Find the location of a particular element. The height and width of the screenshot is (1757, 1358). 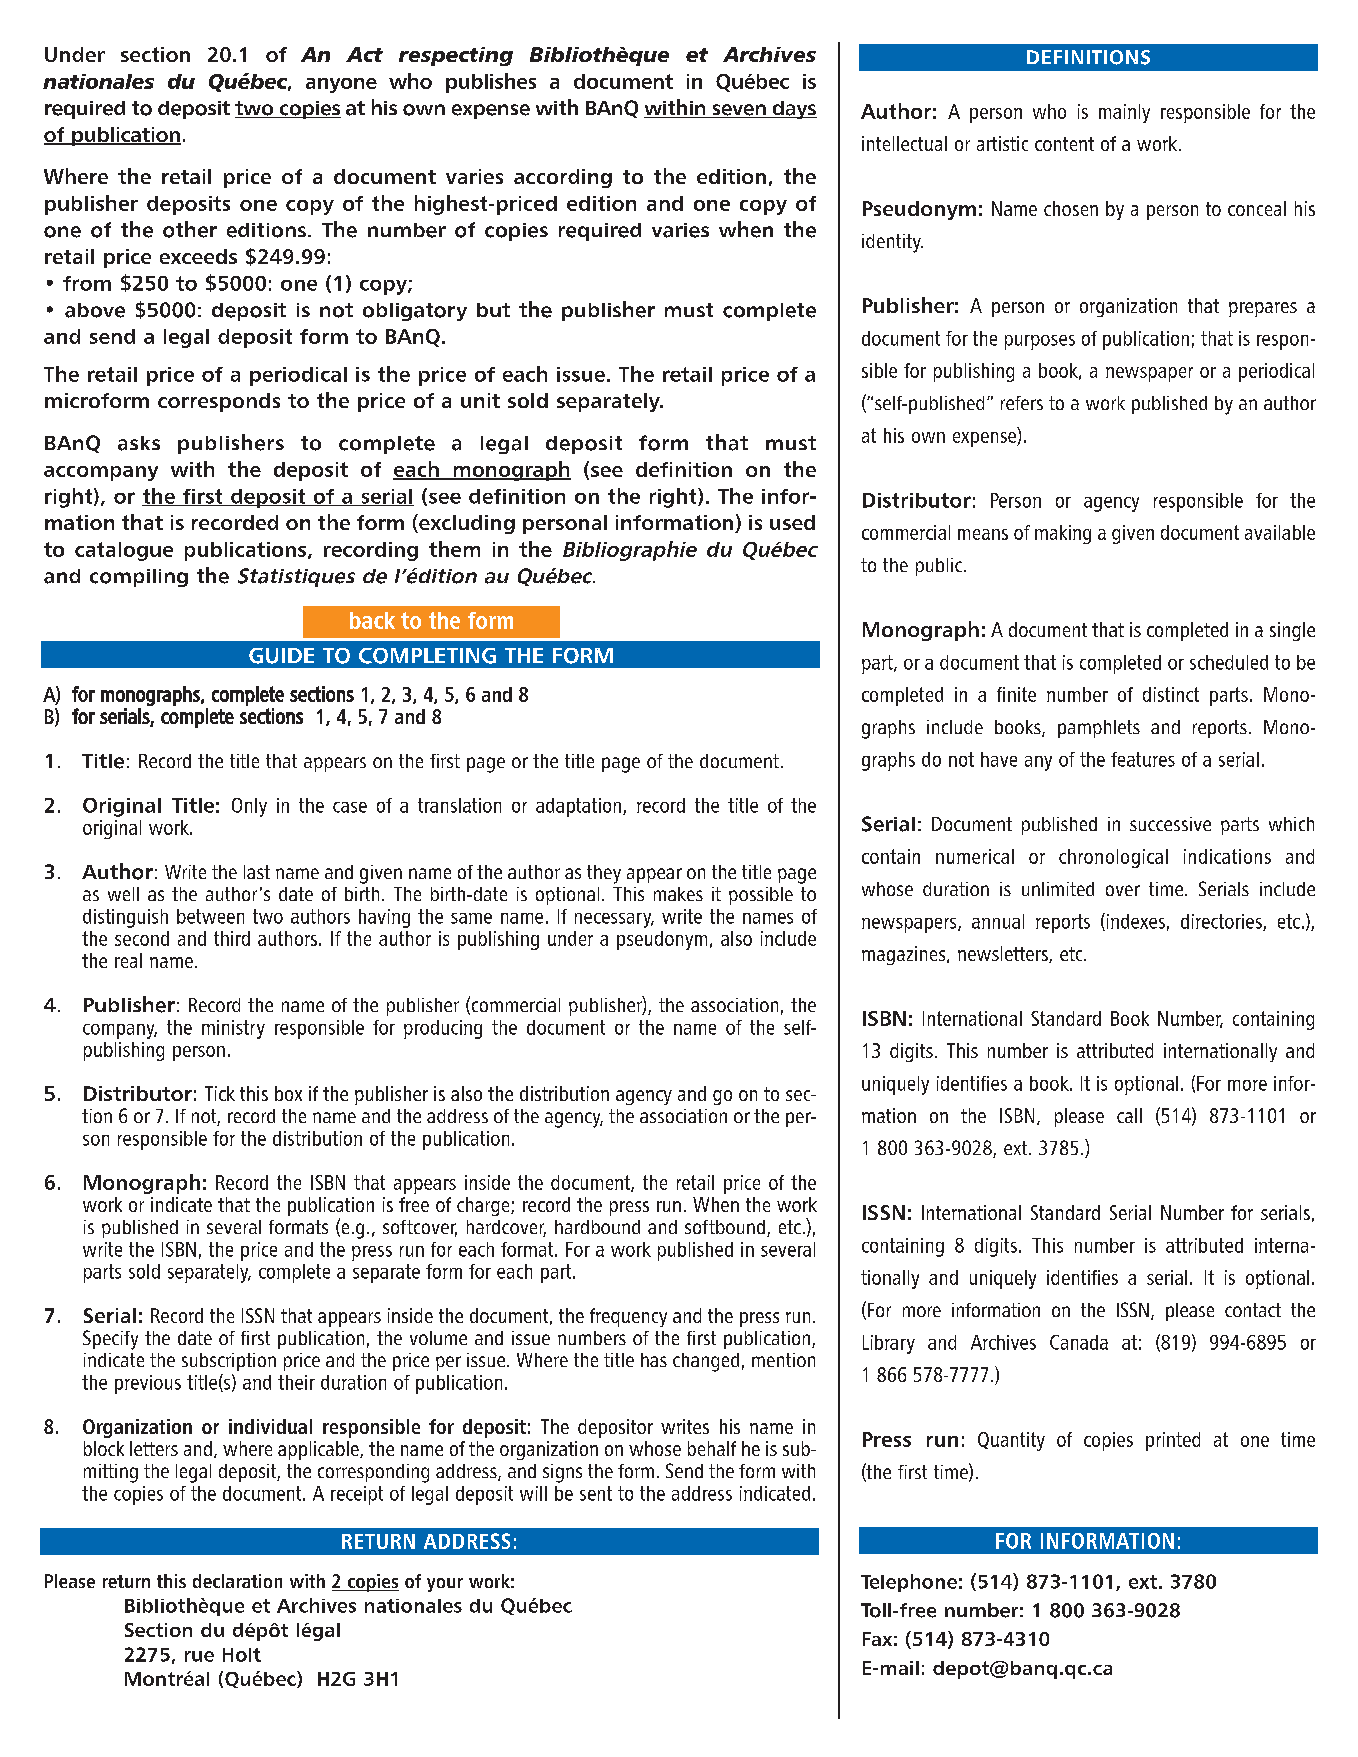

Telephone is located at coordinates (909, 1583).
